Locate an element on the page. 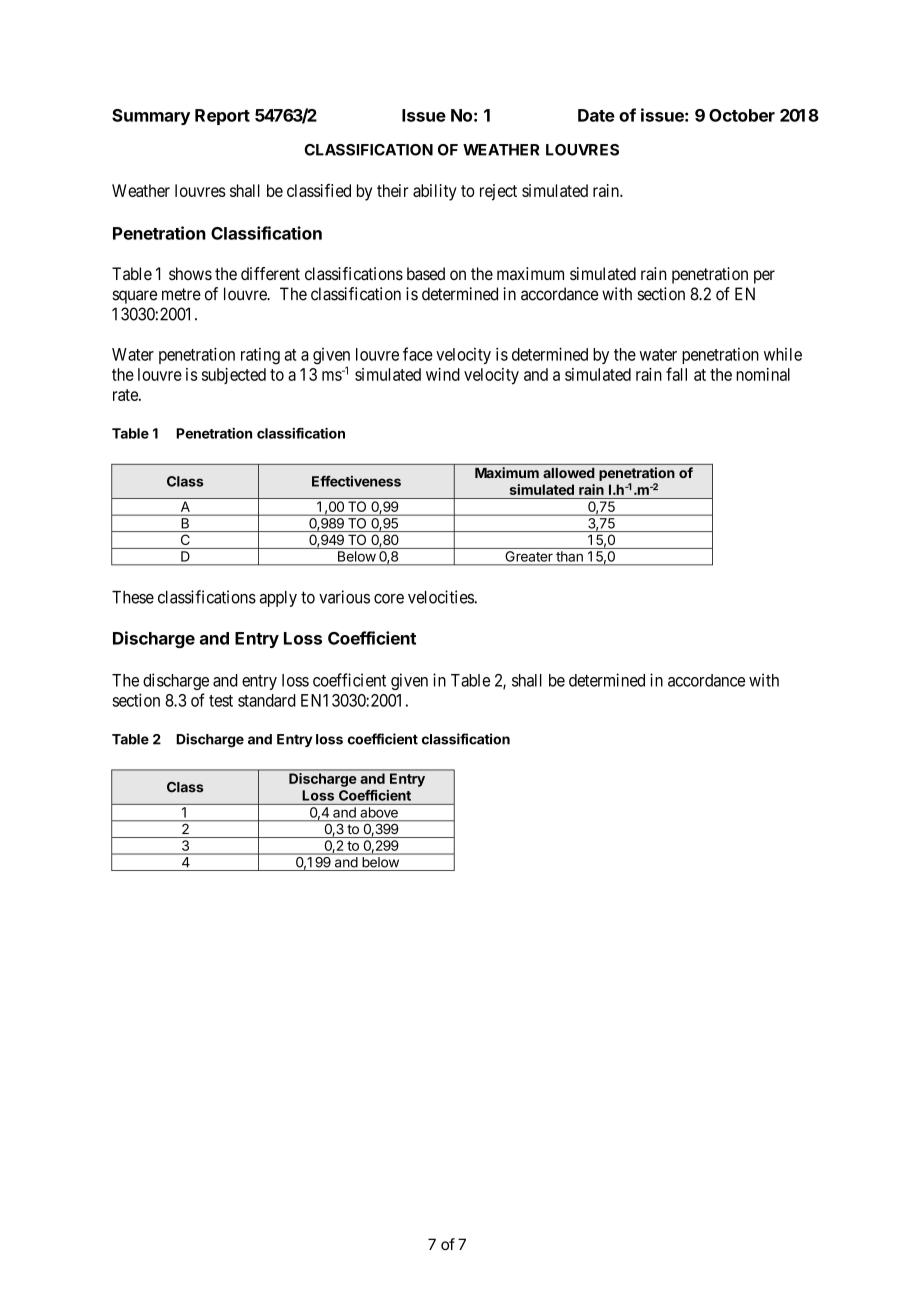 The height and width of the document is (1308, 924). ability is located at coordinates (435, 192).
